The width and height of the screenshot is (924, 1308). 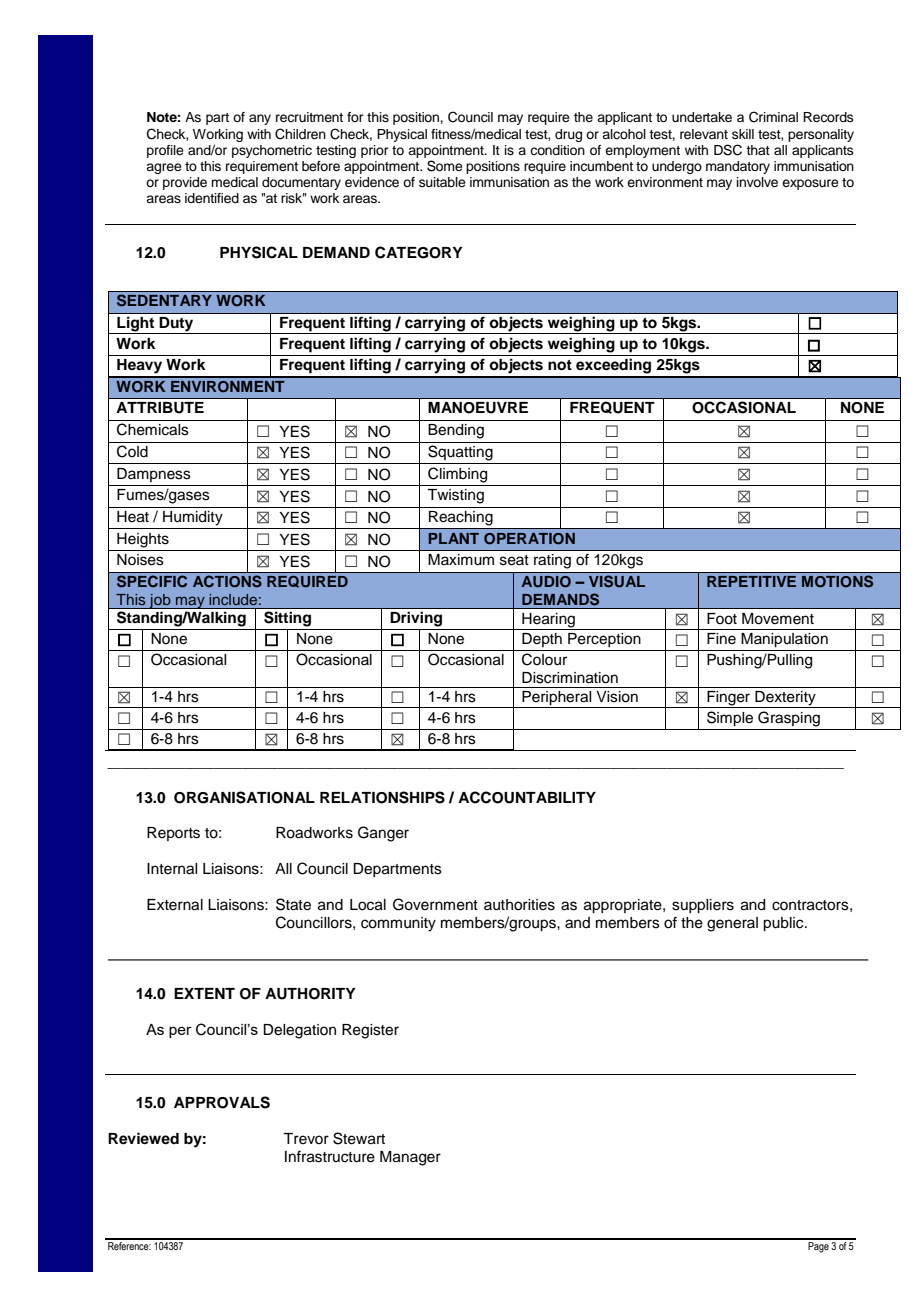 I want to click on Foot, so click(x=722, y=619).
